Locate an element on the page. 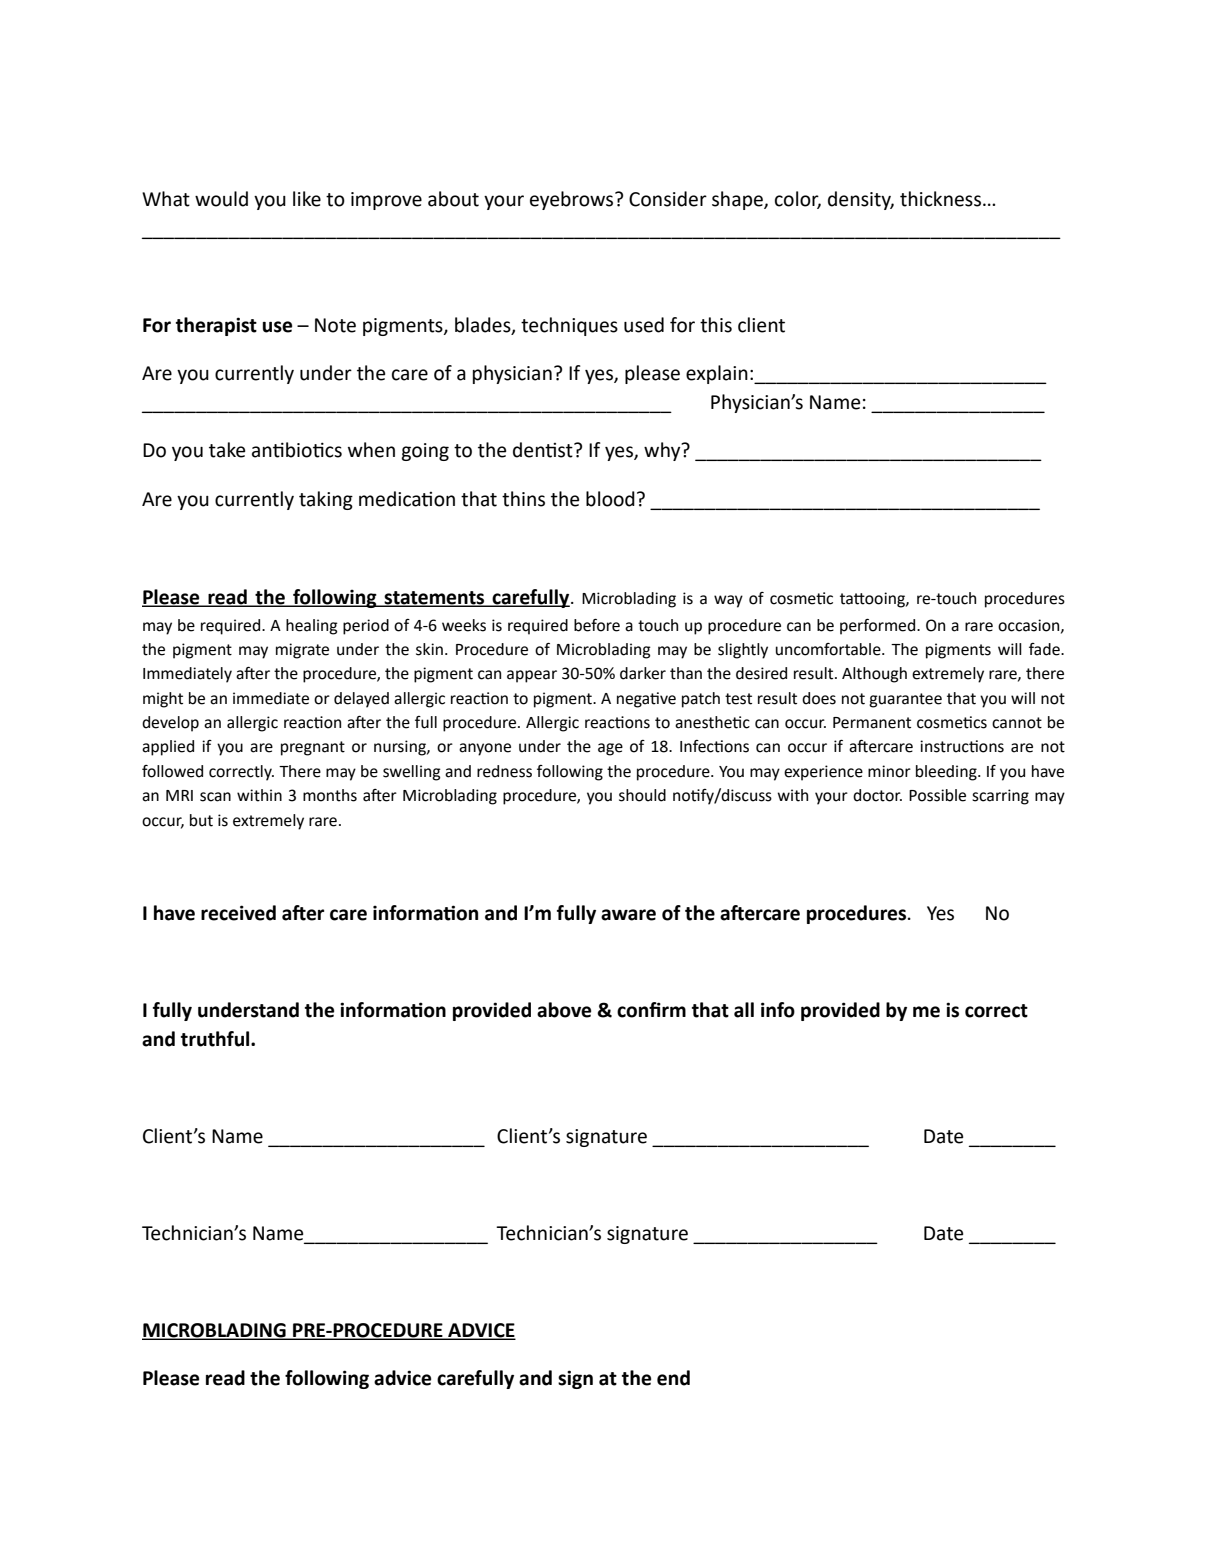 This image has height=1562, width=1207. end is located at coordinates (673, 1378).
